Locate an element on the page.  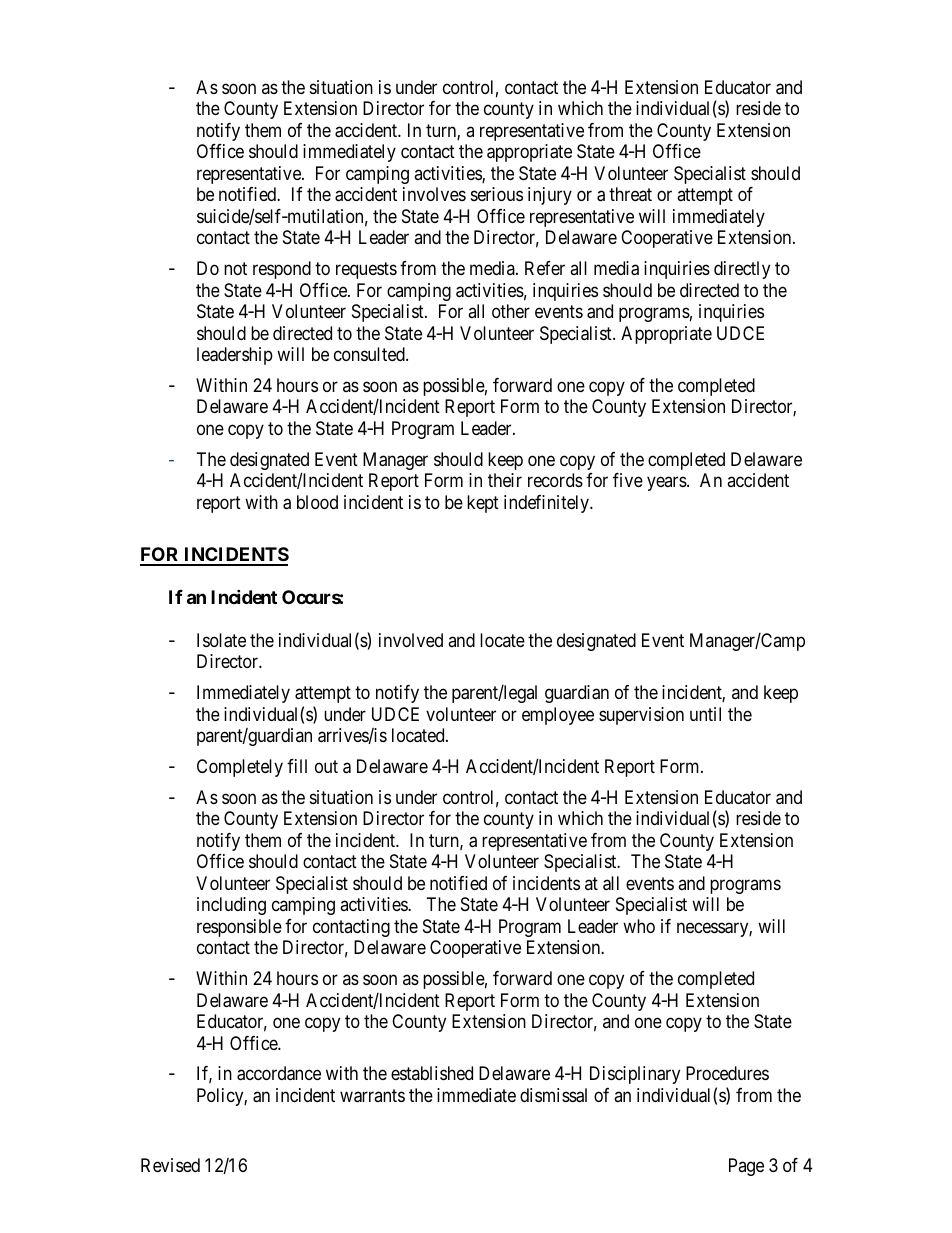
established is located at coordinates (432, 1073).
